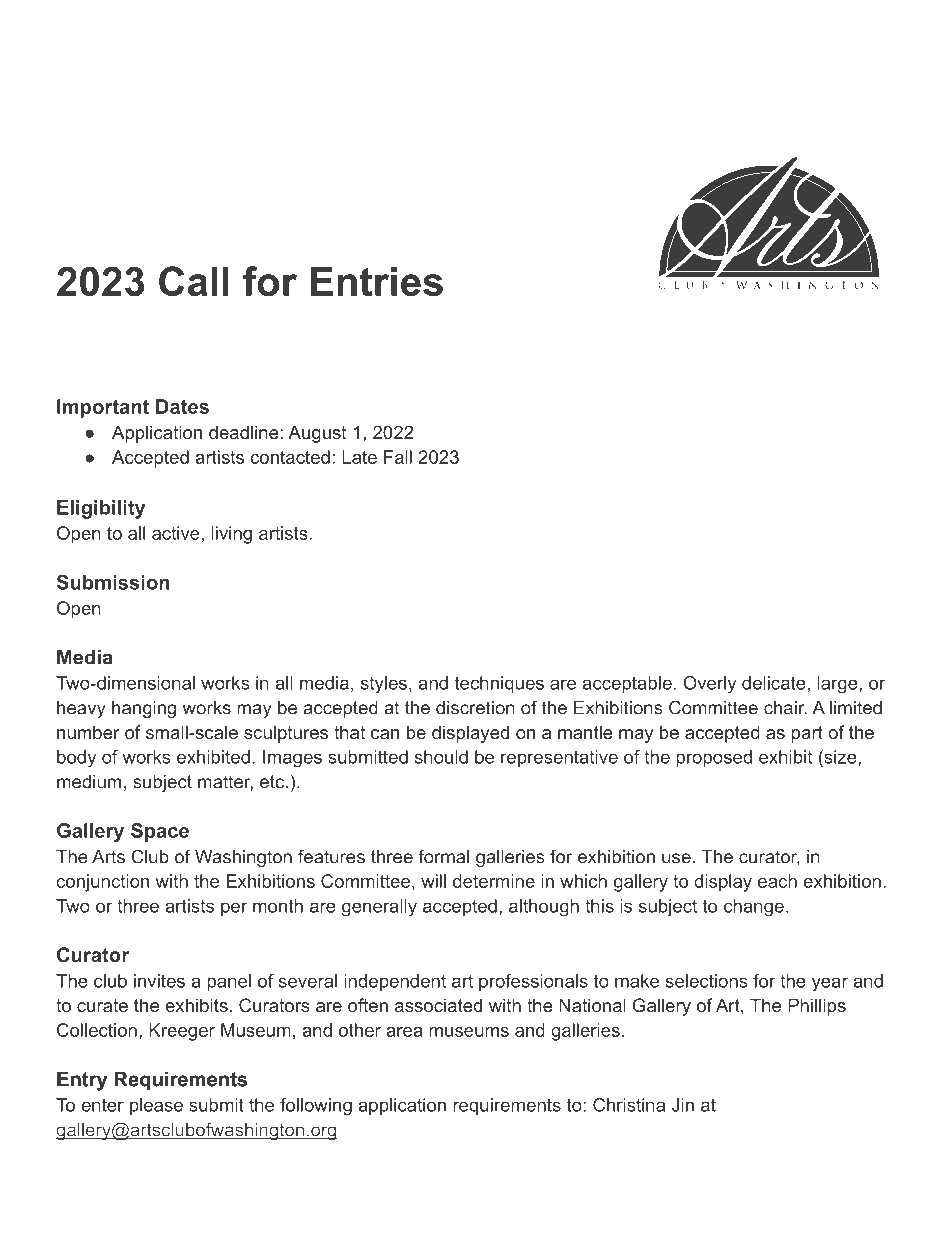  What do you see at coordinates (683, 1105) in the page?
I see `Jin` at bounding box center [683, 1105].
